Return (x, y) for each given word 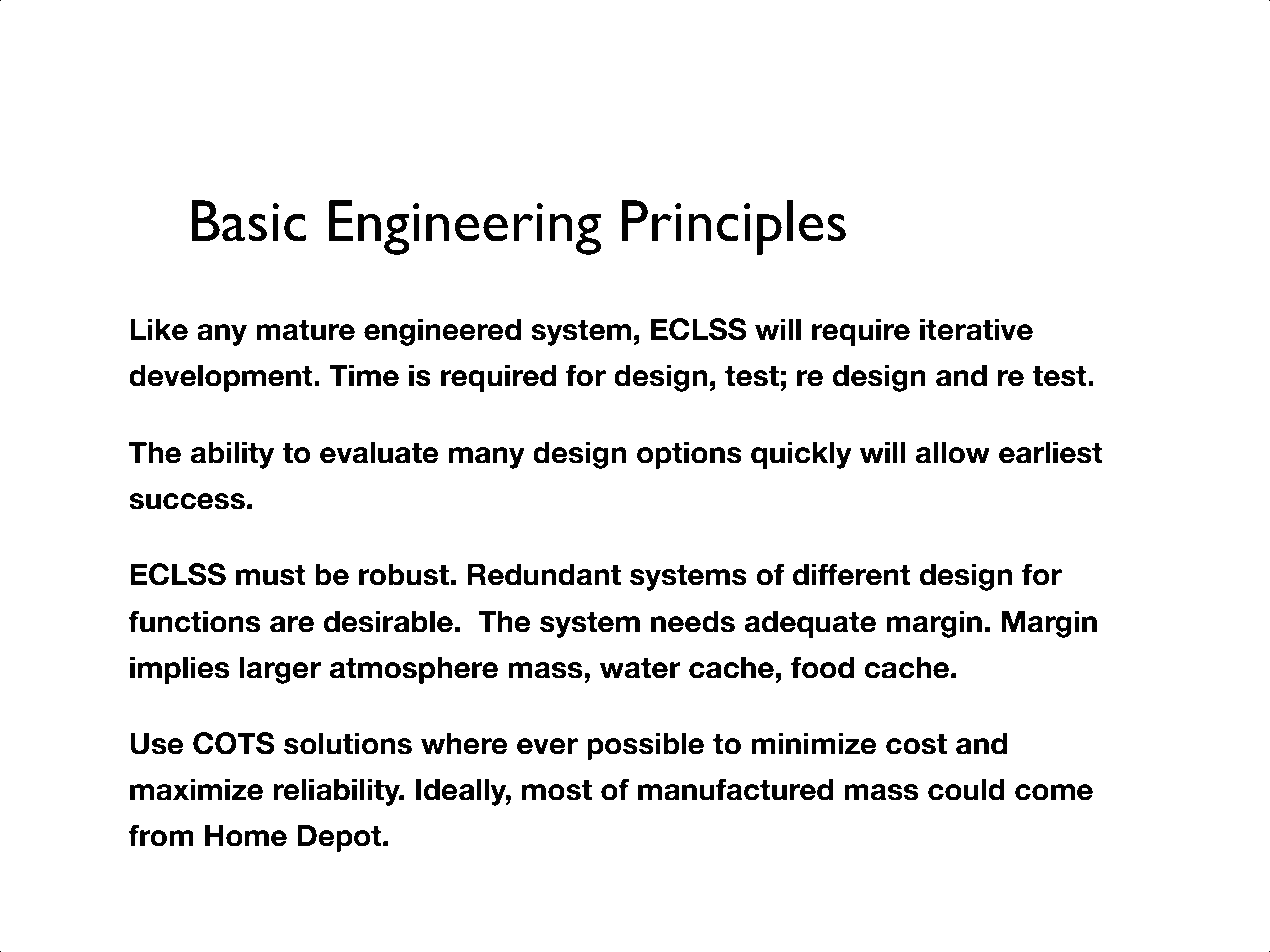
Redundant (544, 574)
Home (246, 835)
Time (364, 375)
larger (280, 670)
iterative (976, 329)
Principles (734, 227)
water (640, 668)
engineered (442, 332)
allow (953, 452)
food (822, 667)
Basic (248, 221)
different (851, 574)
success (187, 501)
